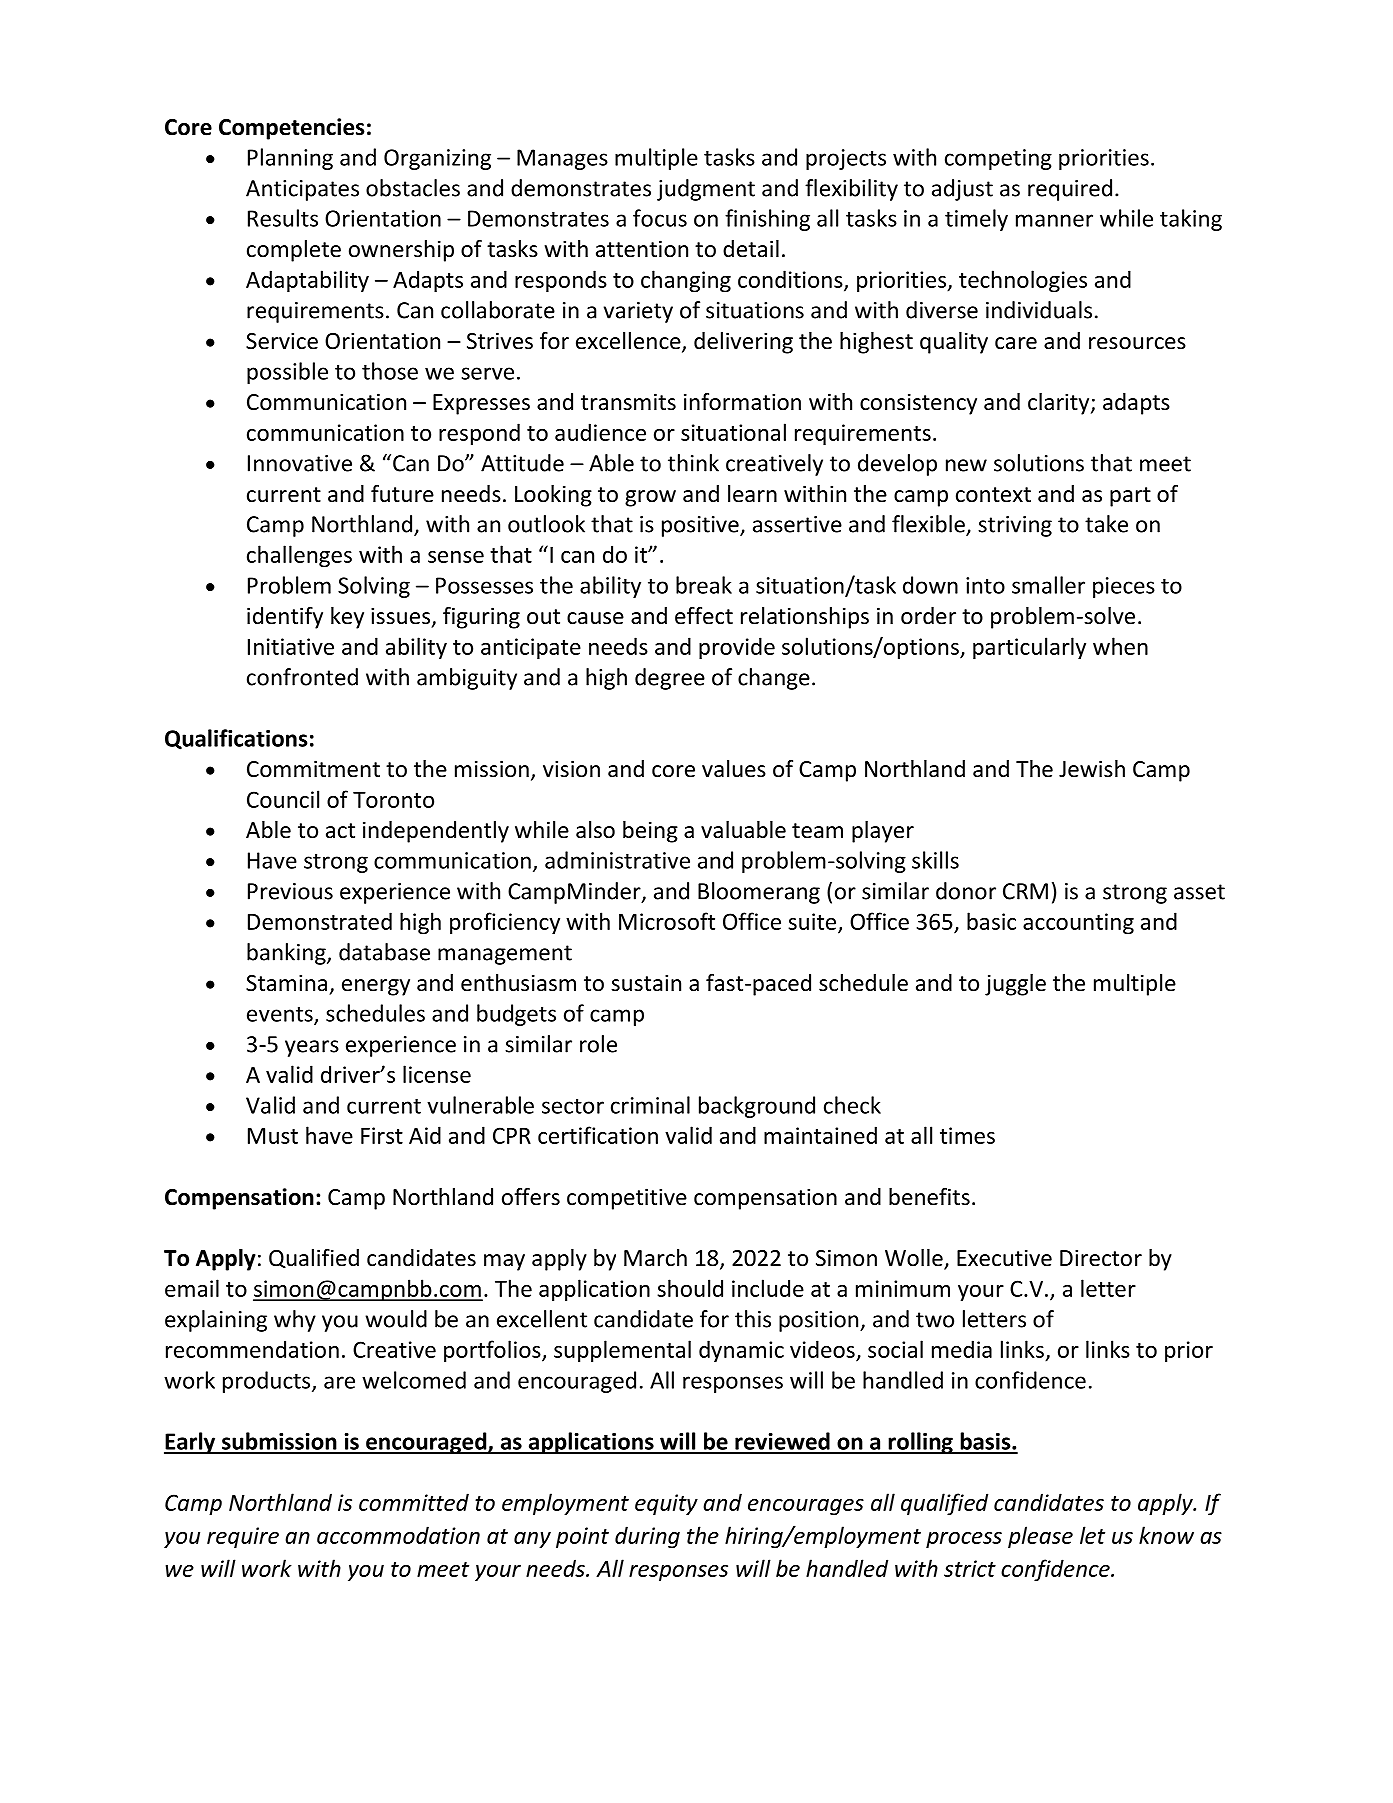 The image size is (1393, 1803). I want to click on CRM, so click(1025, 891).
